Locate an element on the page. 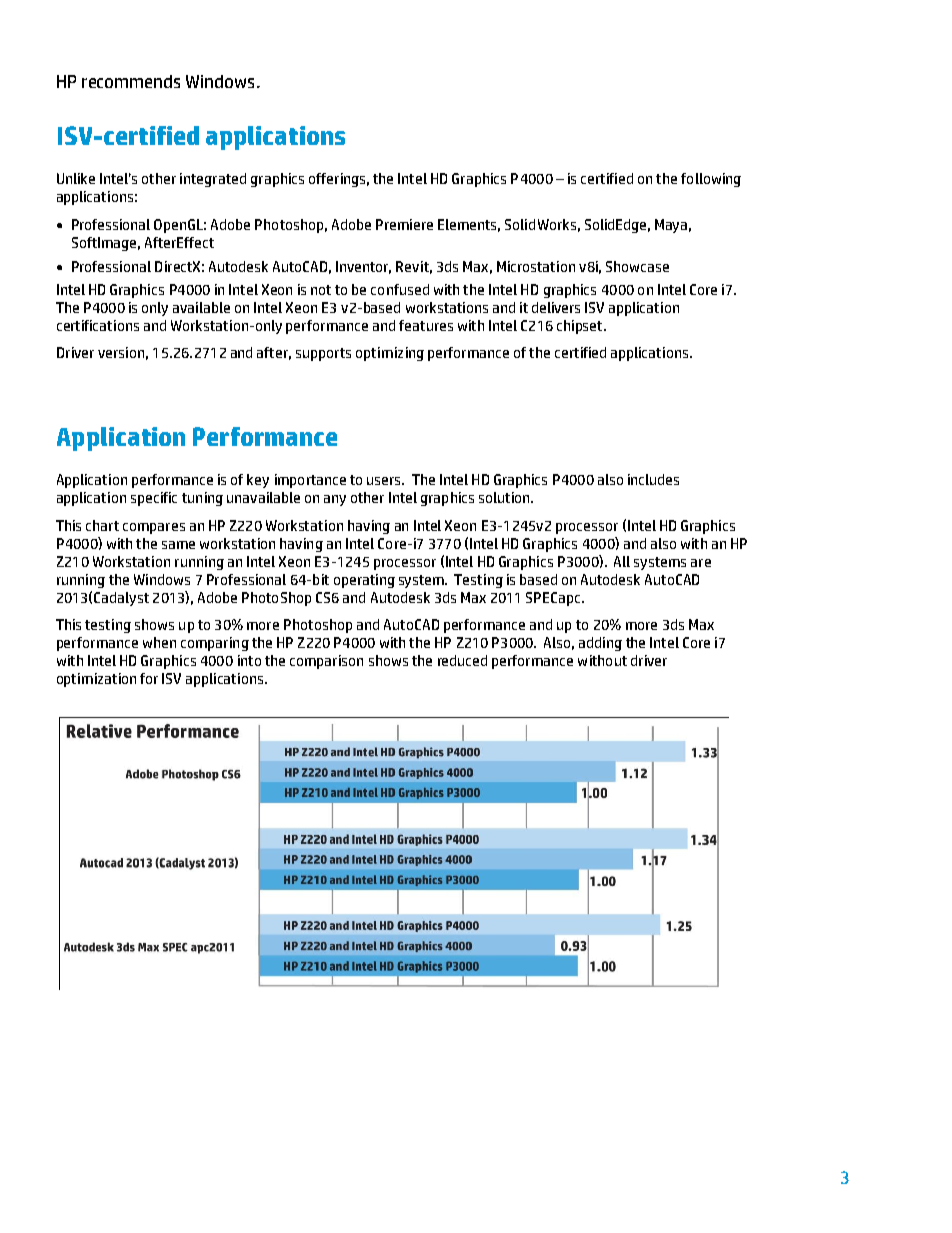 The image size is (952, 1233). integrated is located at coordinates (213, 180).
